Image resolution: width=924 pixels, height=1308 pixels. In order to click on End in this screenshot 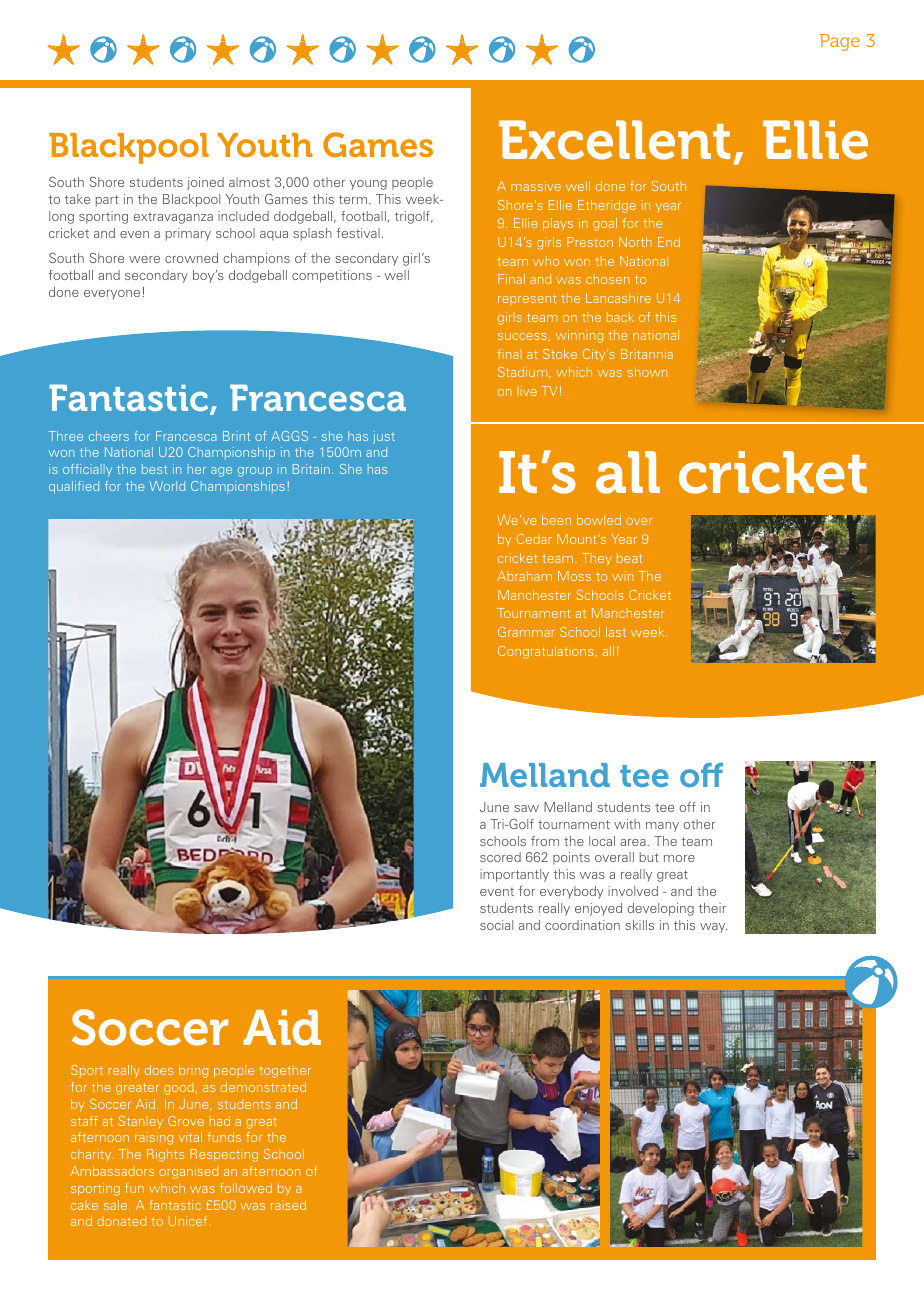, I will do `click(669, 242)`.
